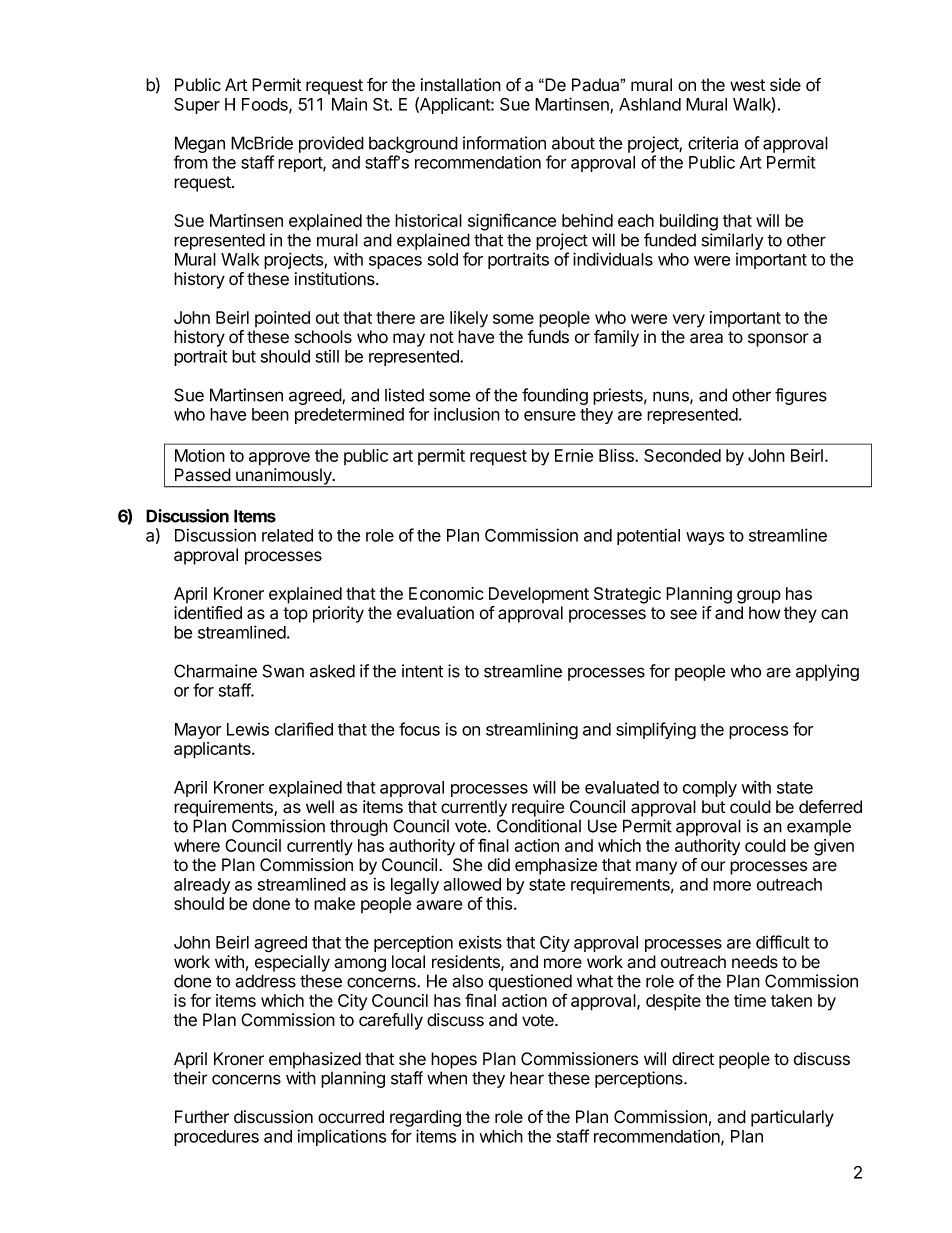  What do you see at coordinates (504, 143) in the screenshot?
I see `information` at bounding box center [504, 143].
